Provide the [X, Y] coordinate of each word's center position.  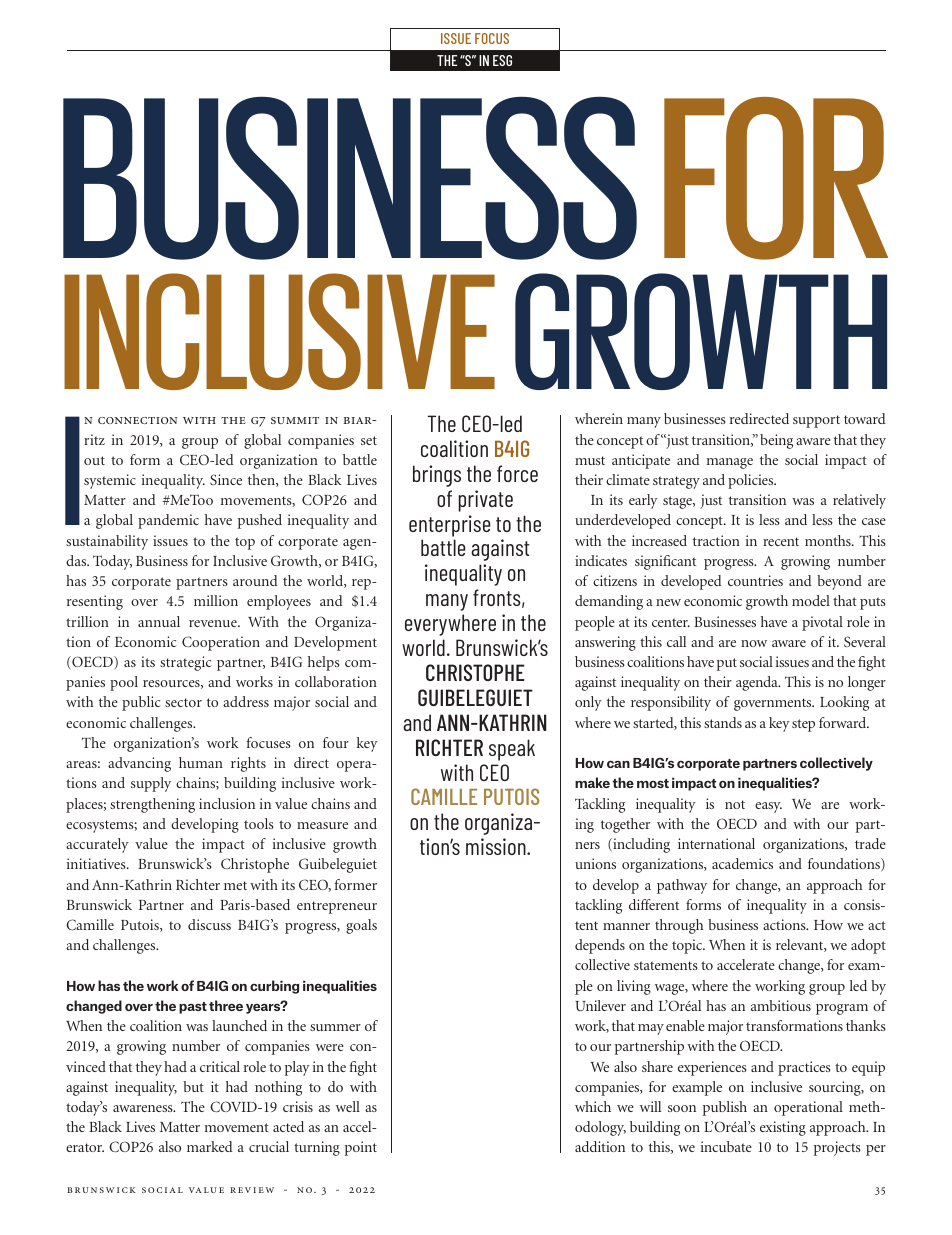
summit [295, 420]
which [593, 1106]
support [816, 421]
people [595, 623]
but [193, 1086]
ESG [502, 60]
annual [159, 621]
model [811, 600]
